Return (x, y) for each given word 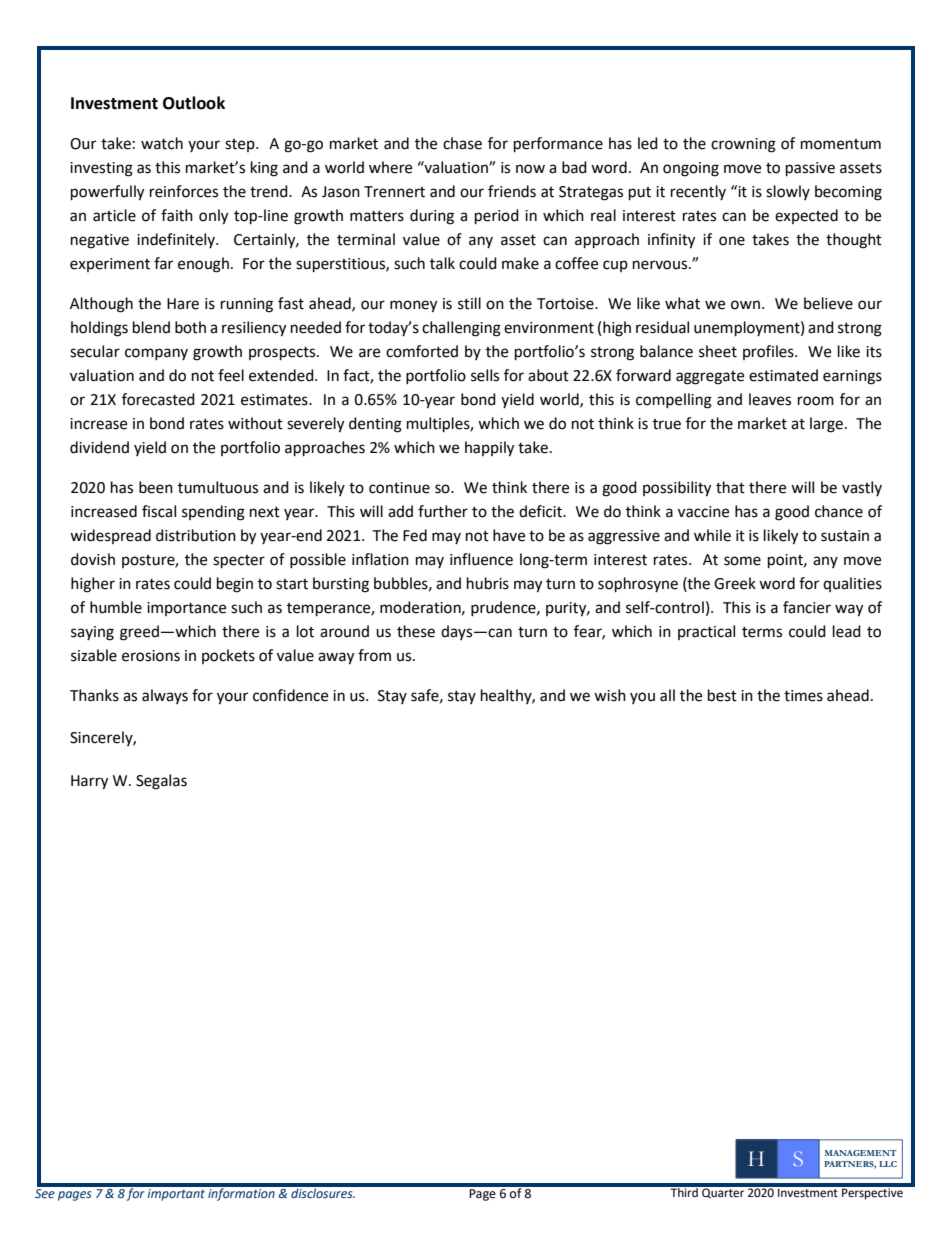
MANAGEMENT (861, 1153)
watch (162, 143)
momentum (841, 144)
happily (489, 449)
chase (462, 143)
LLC (888, 1164)
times (803, 696)
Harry (89, 782)
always (165, 696)
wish (610, 695)
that (730, 487)
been (156, 487)
